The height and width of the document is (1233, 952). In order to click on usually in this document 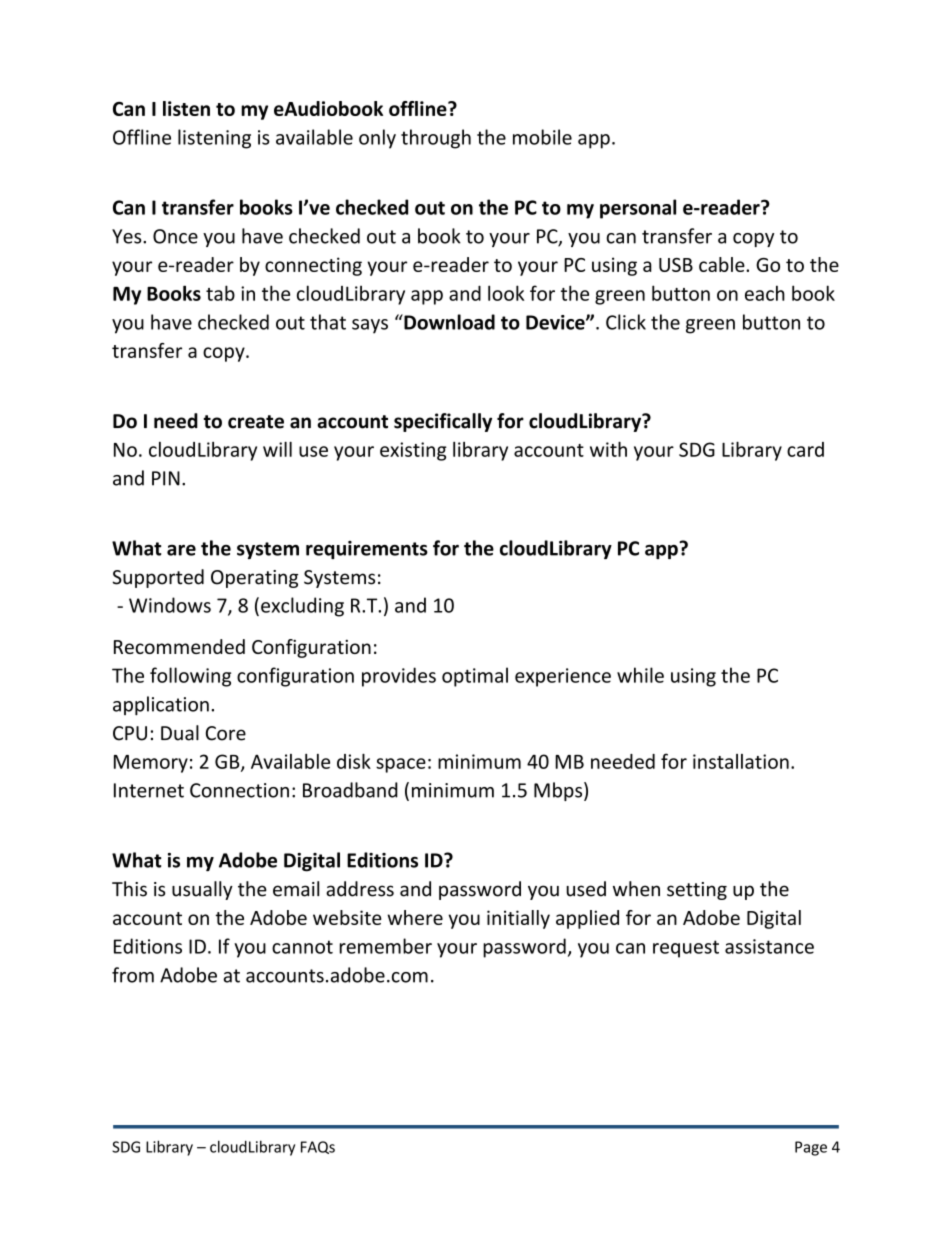, I will do `click(202, 890)`.
